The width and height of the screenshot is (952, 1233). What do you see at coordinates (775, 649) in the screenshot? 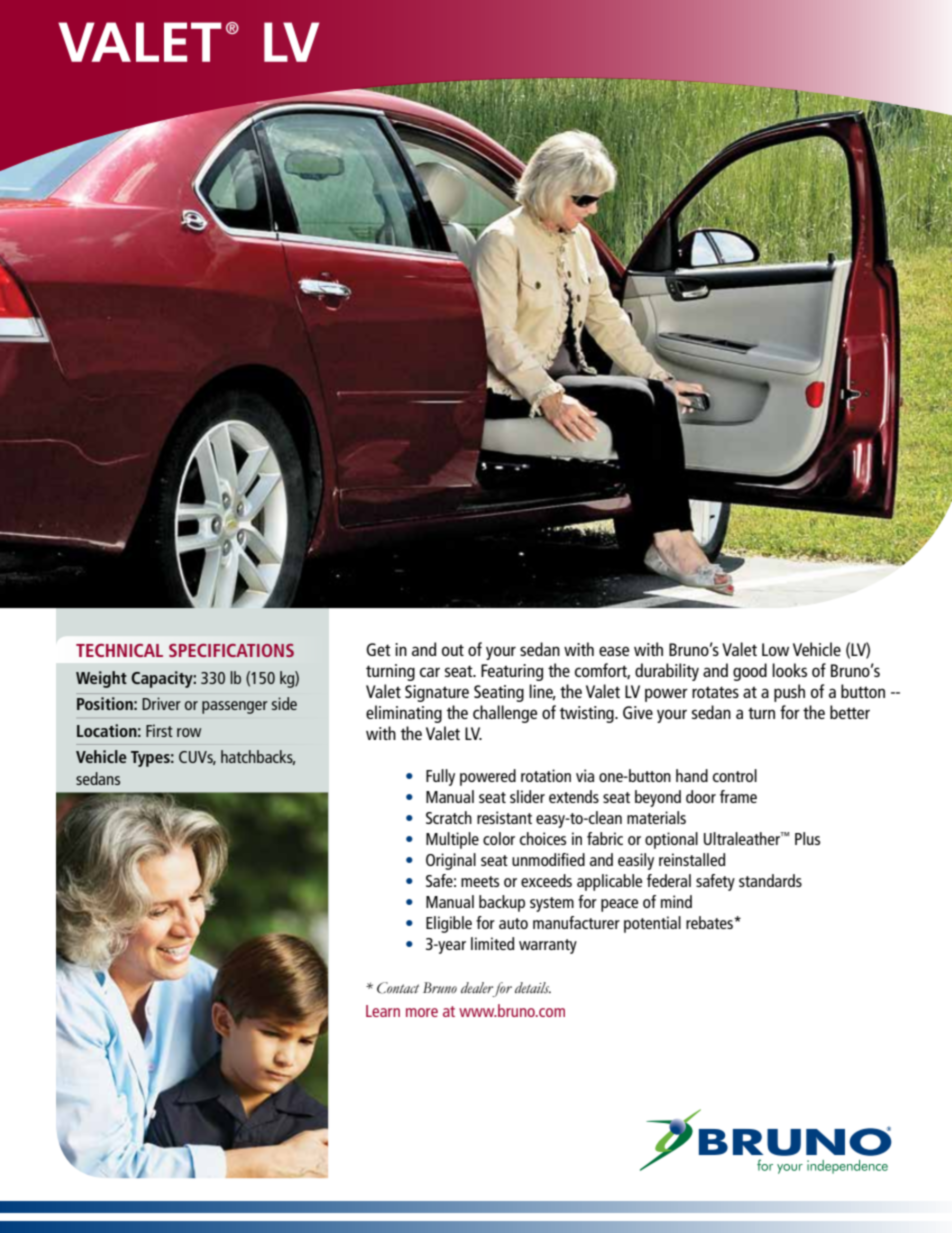
I see `Low` at bounding box center [775, 649].
